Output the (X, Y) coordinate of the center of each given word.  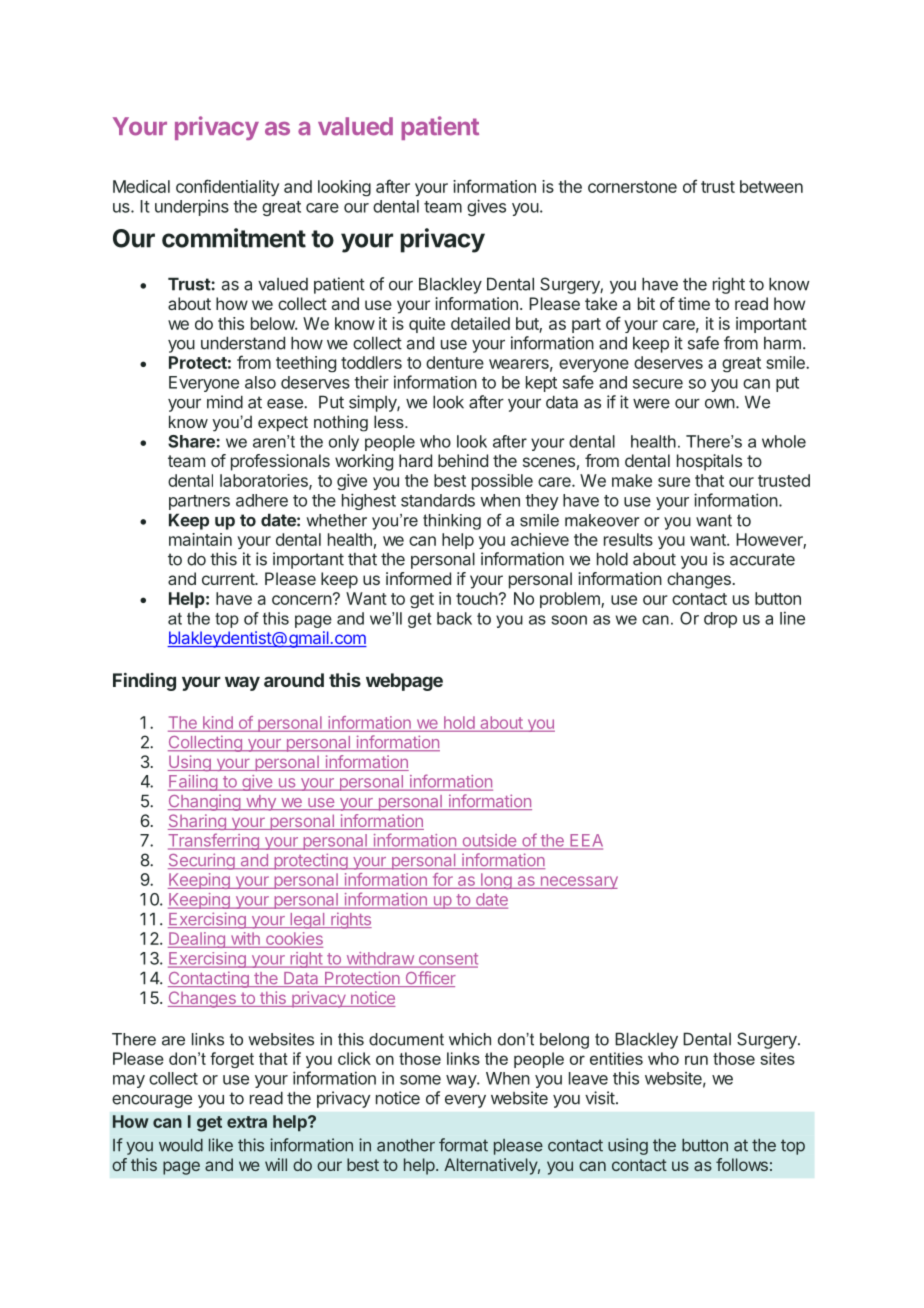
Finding (144, 682)
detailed (480, 323)
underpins (192, 208)
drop (720, 620)
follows (742, 1164)
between (771, 186)
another (406, 1145)
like (221, 1145)
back (454, 618)
